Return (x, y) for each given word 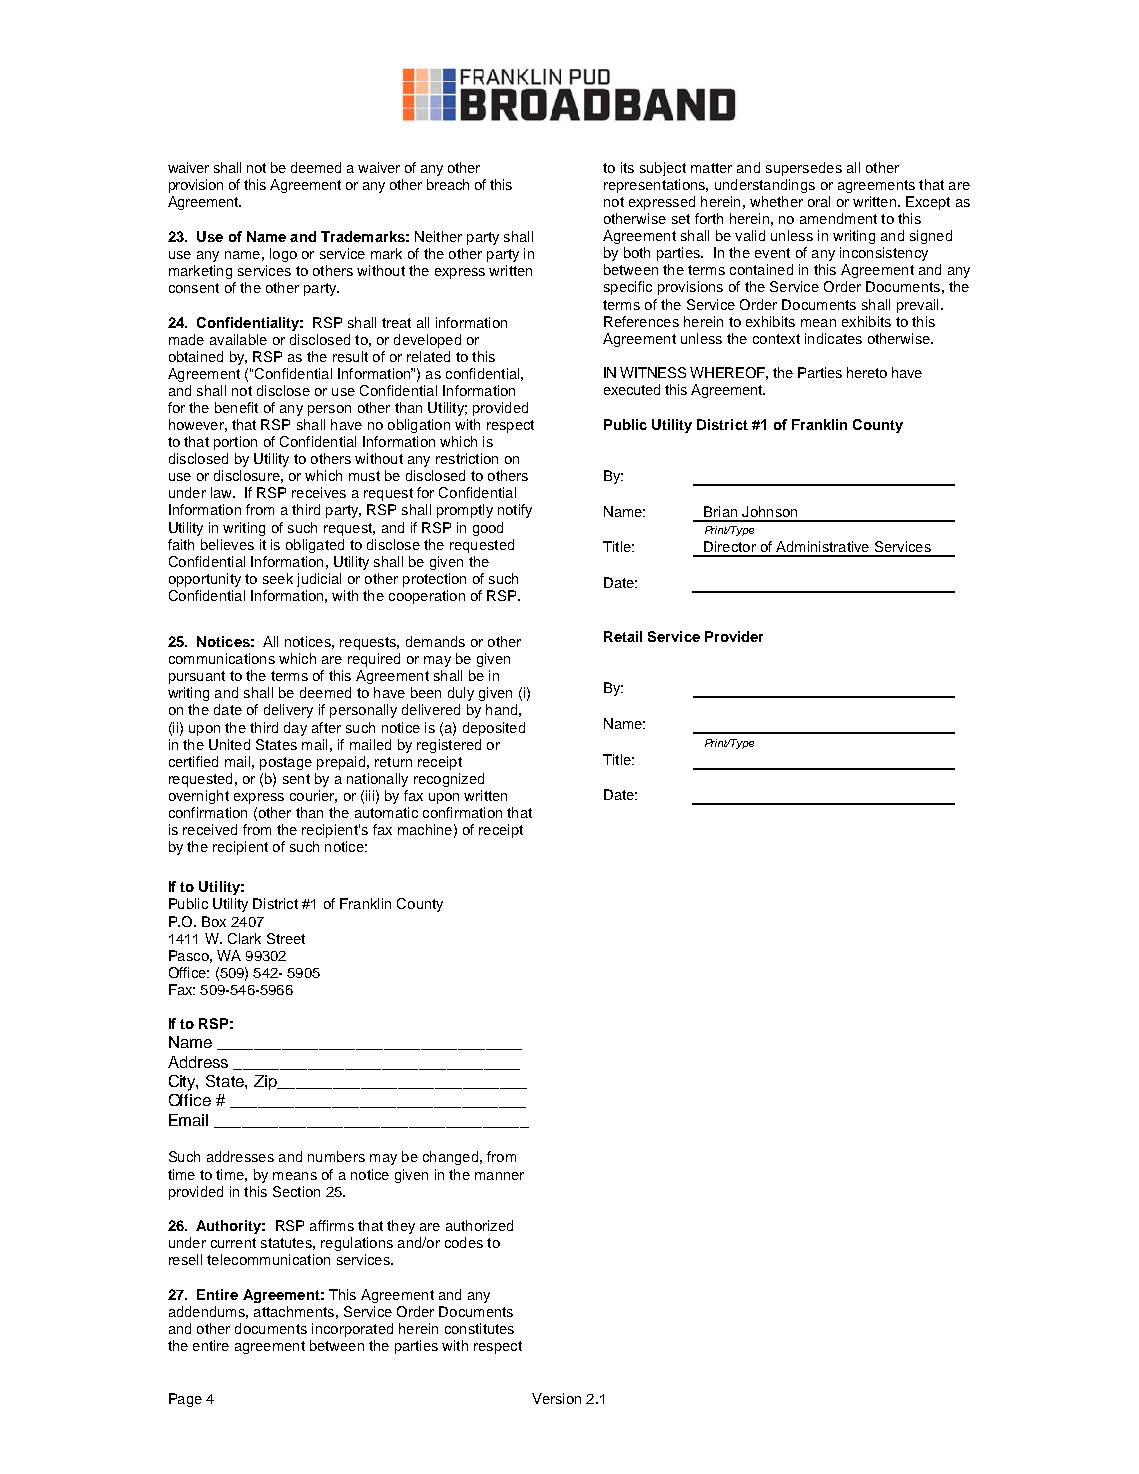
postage (286, 763)
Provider (734, 636)
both (637, 252)
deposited (494, 729)
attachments (294, 1311)
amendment (838, 218)
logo (283, 255)
